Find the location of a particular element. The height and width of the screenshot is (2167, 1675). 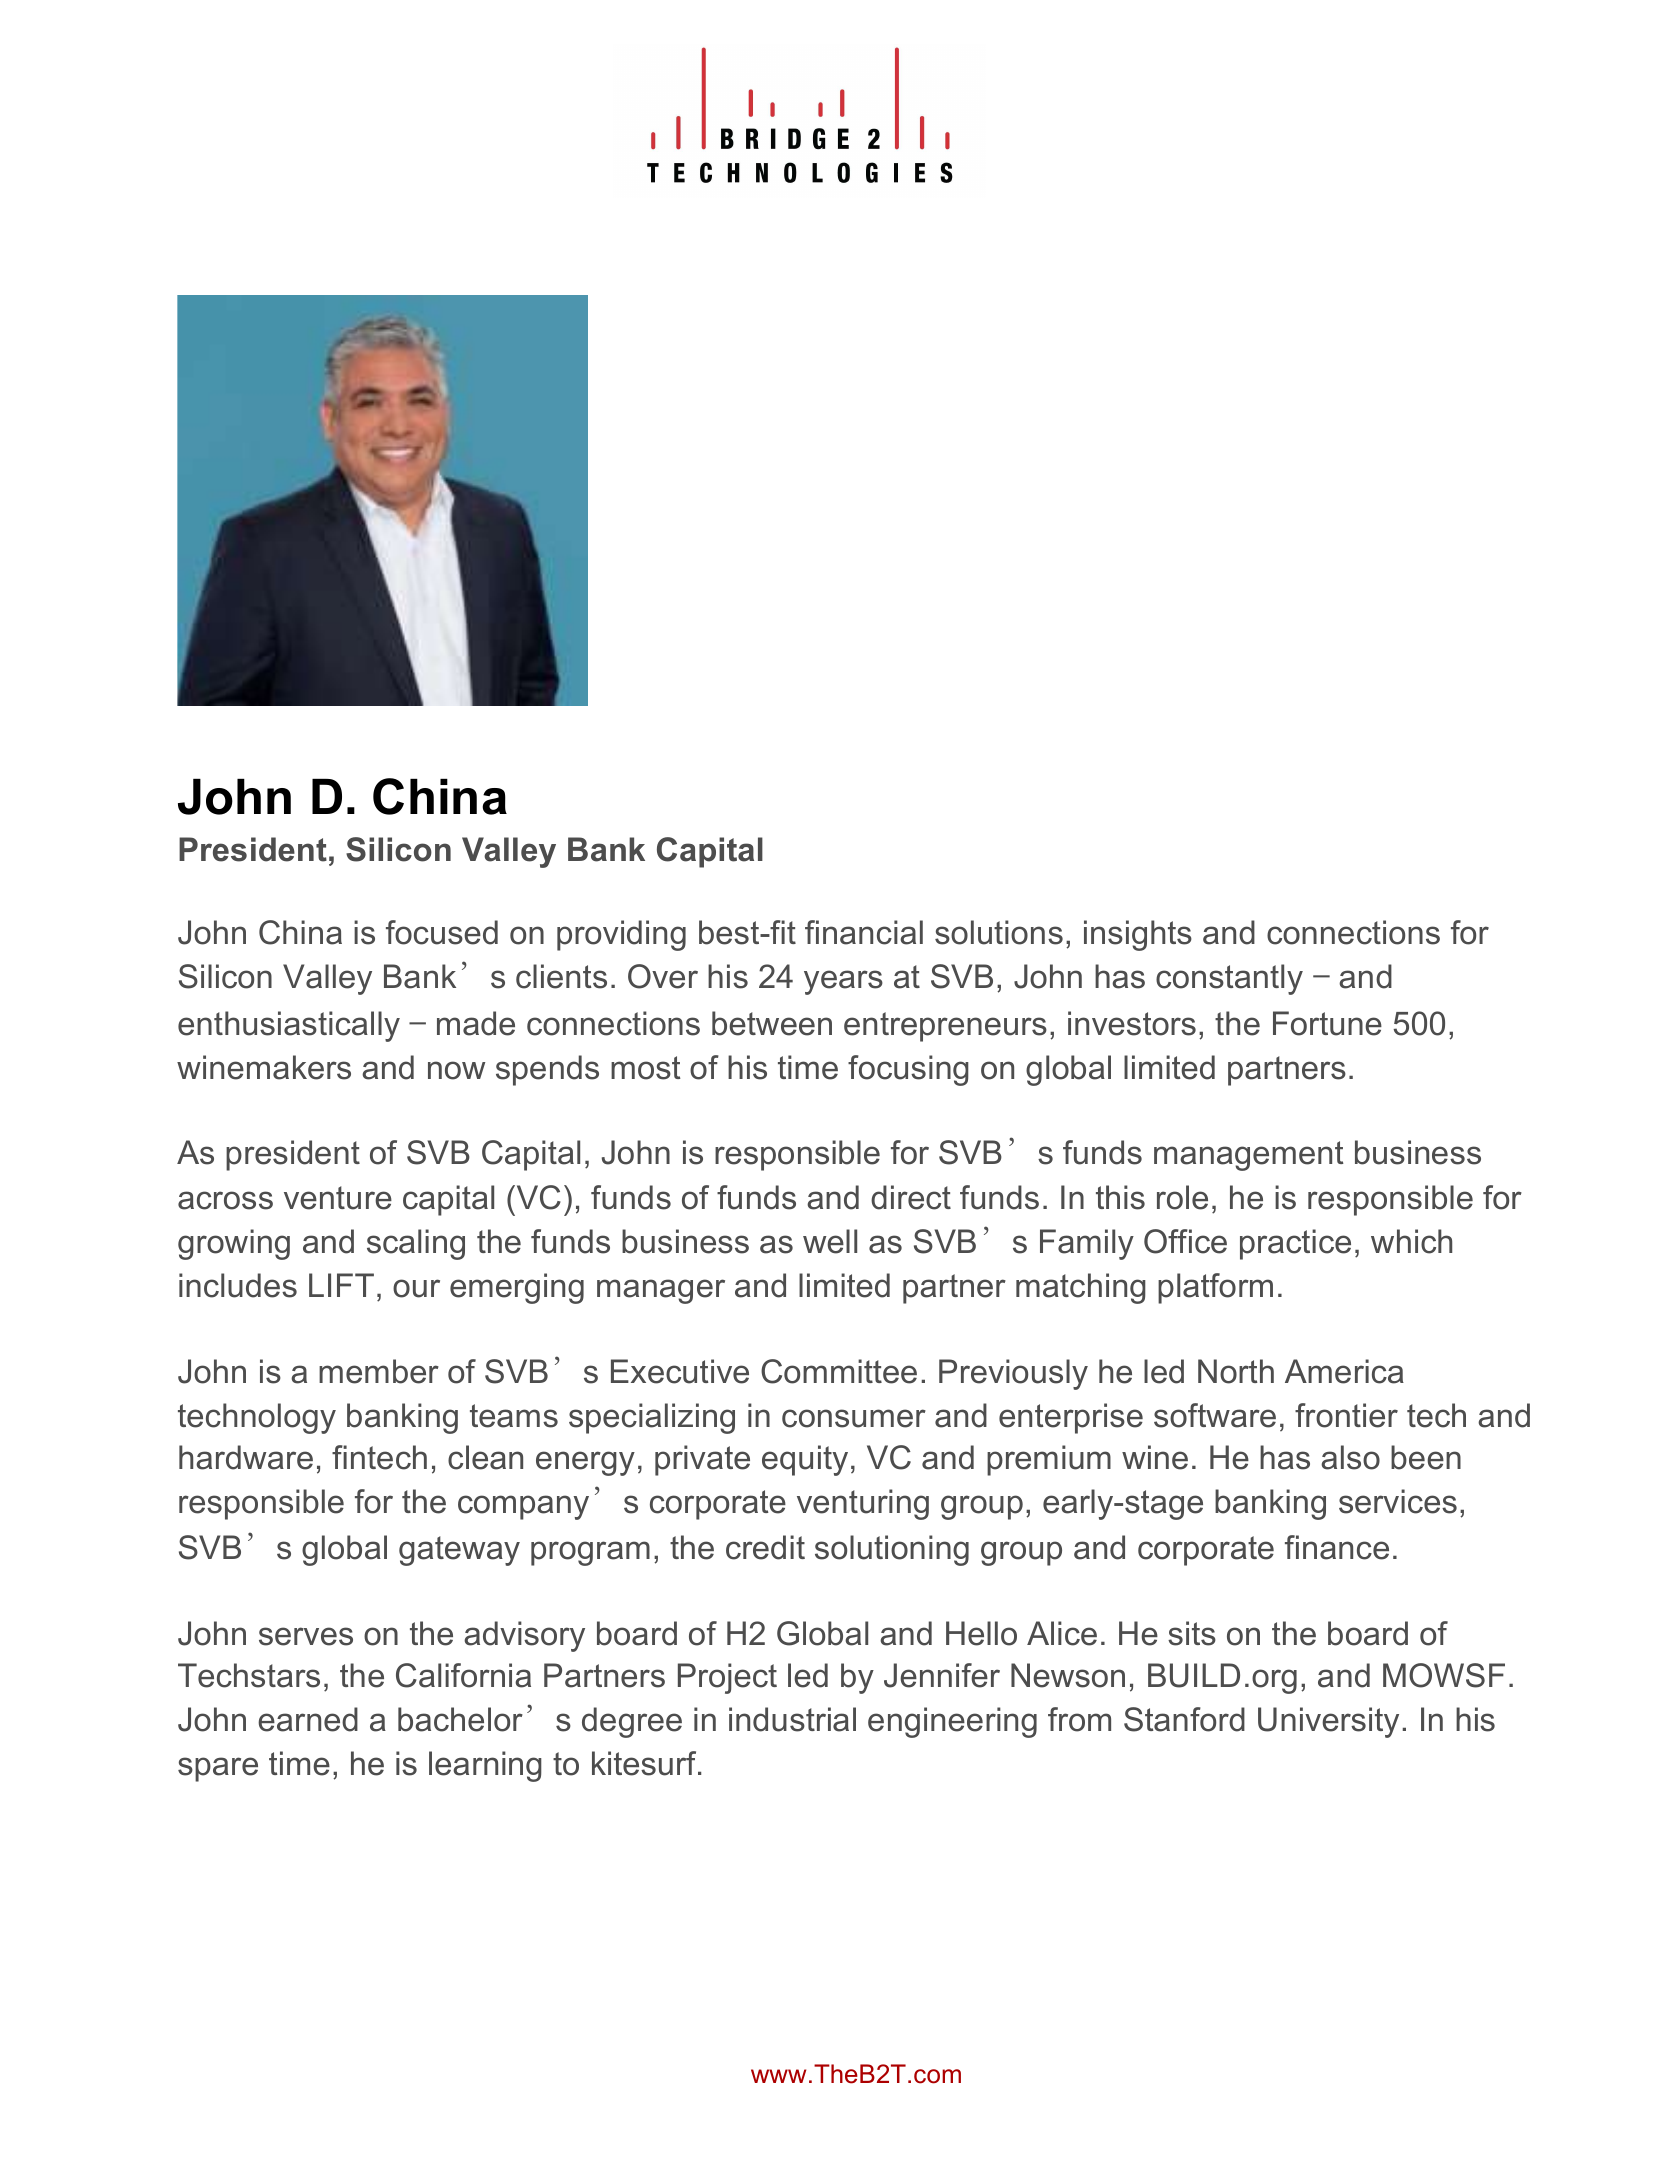

management is located at coordinates (1249, 1156).
